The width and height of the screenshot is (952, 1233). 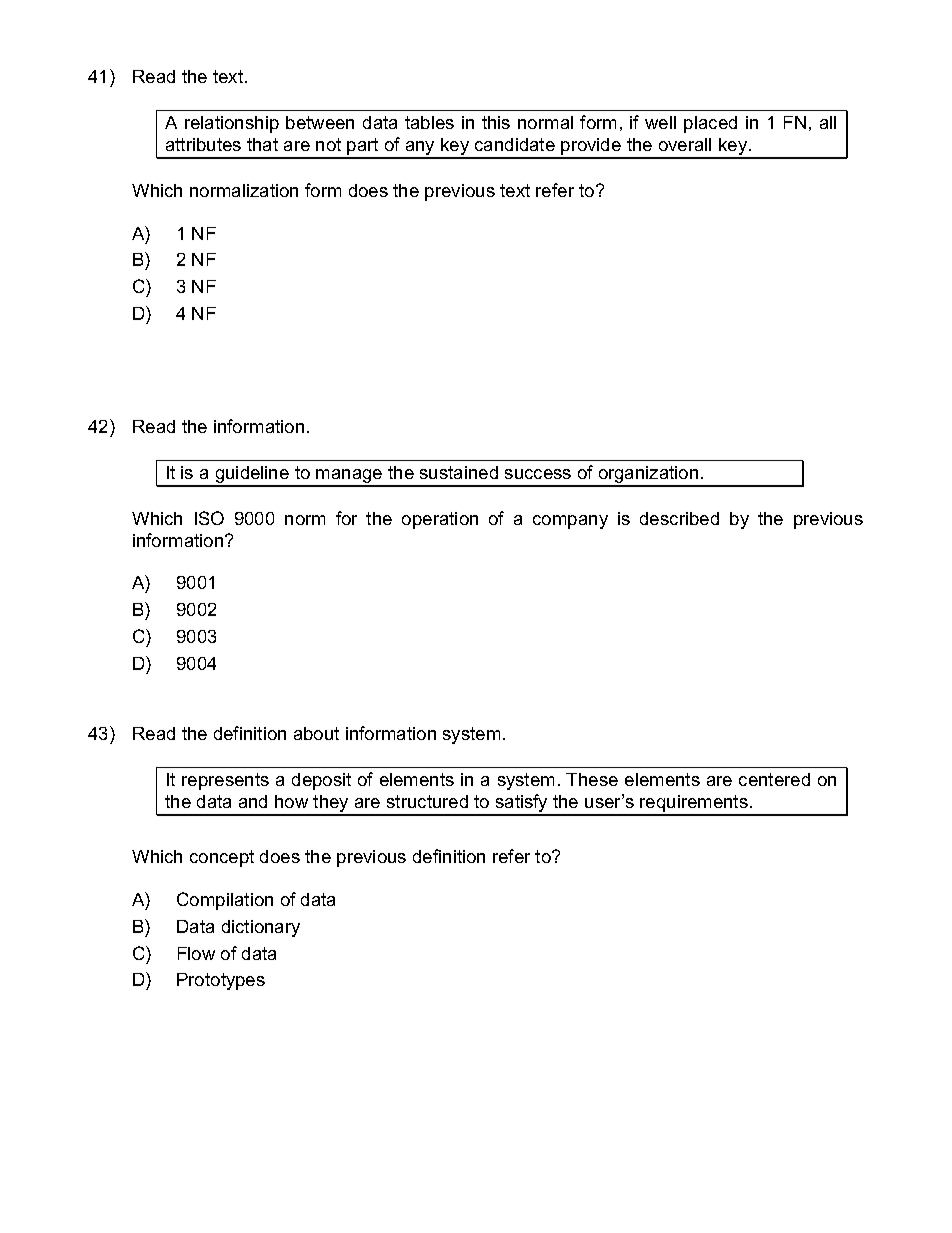 I want to click on structured, so click(x=427, y=801).
